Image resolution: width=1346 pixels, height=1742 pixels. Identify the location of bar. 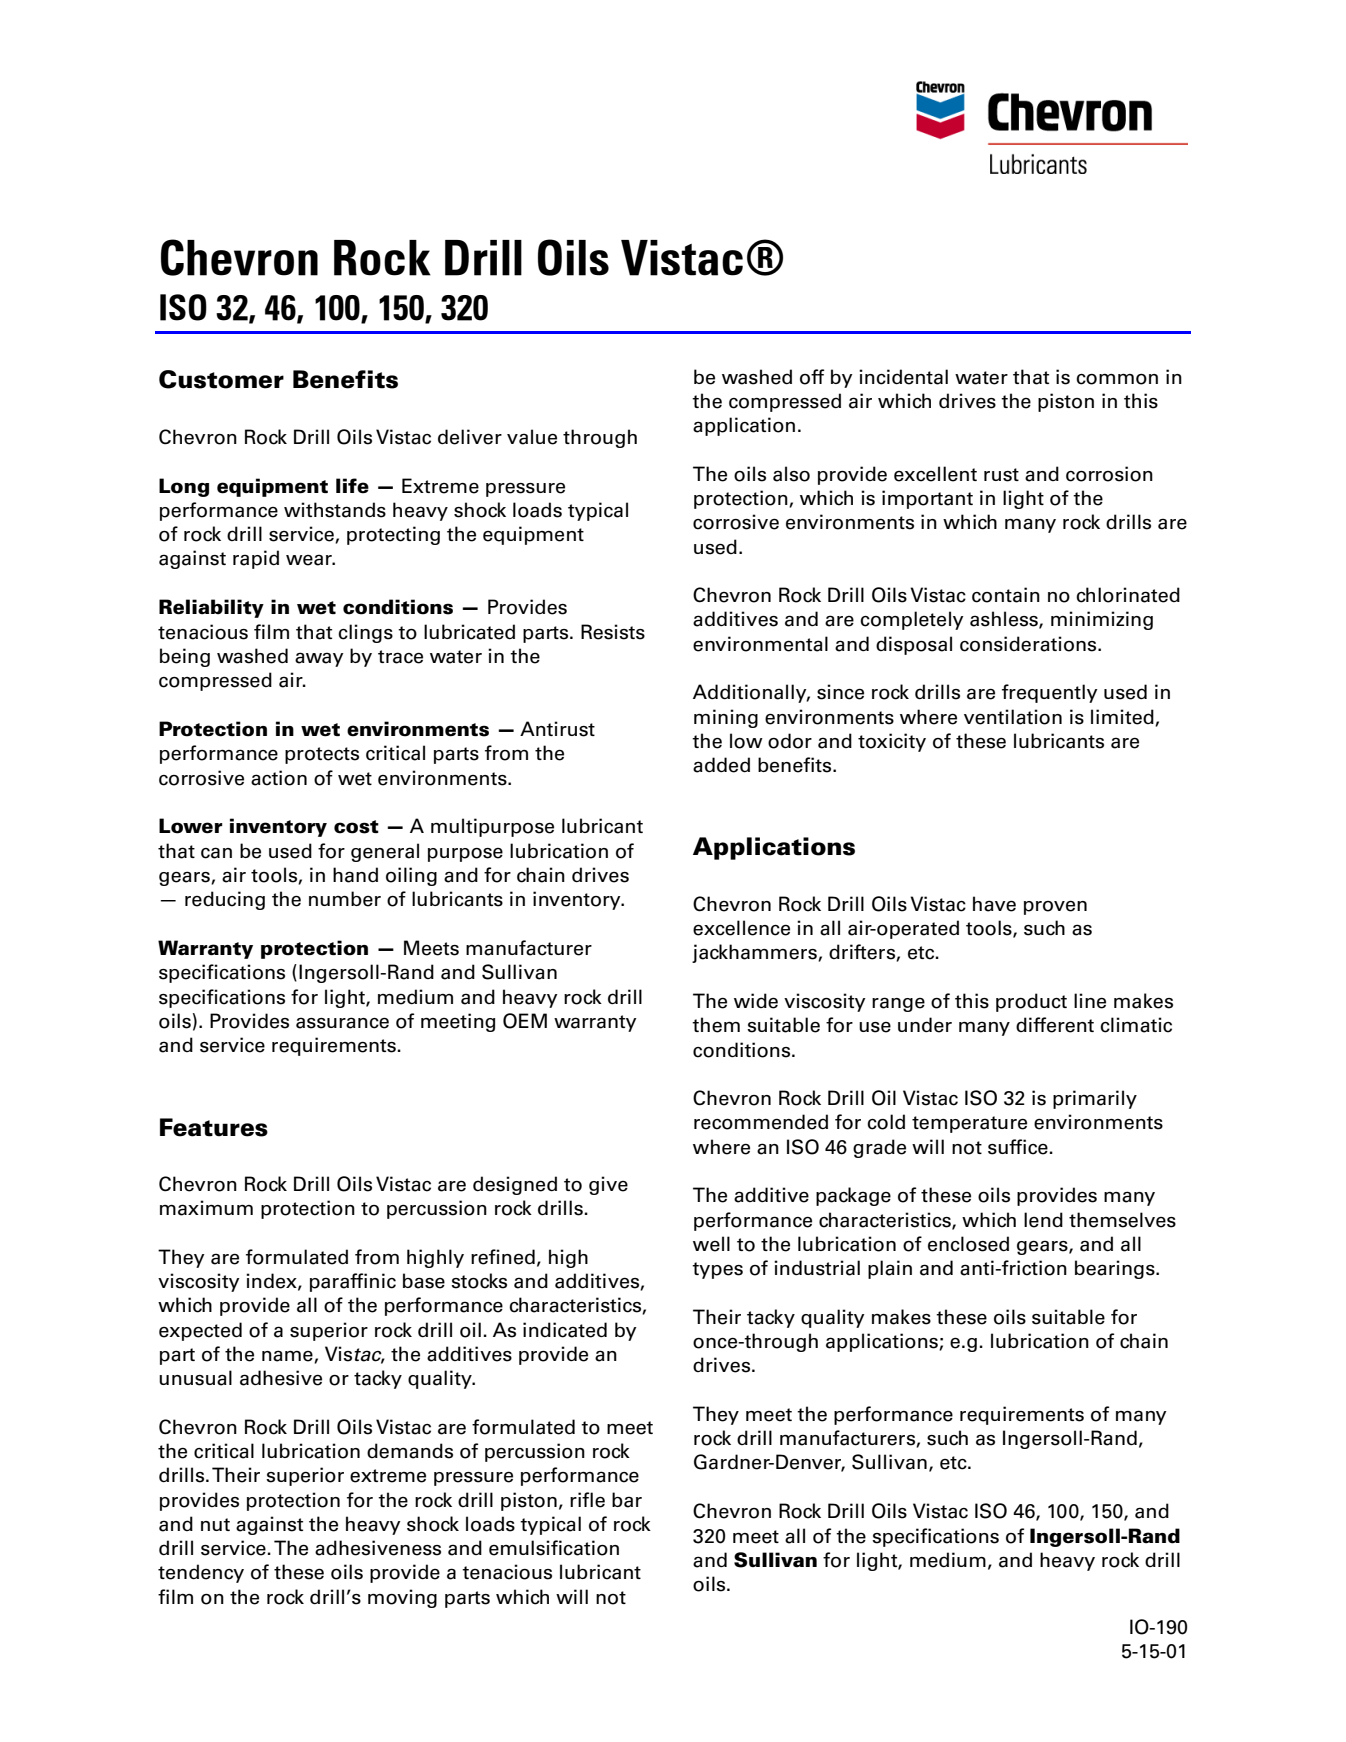
(627, 1500).
